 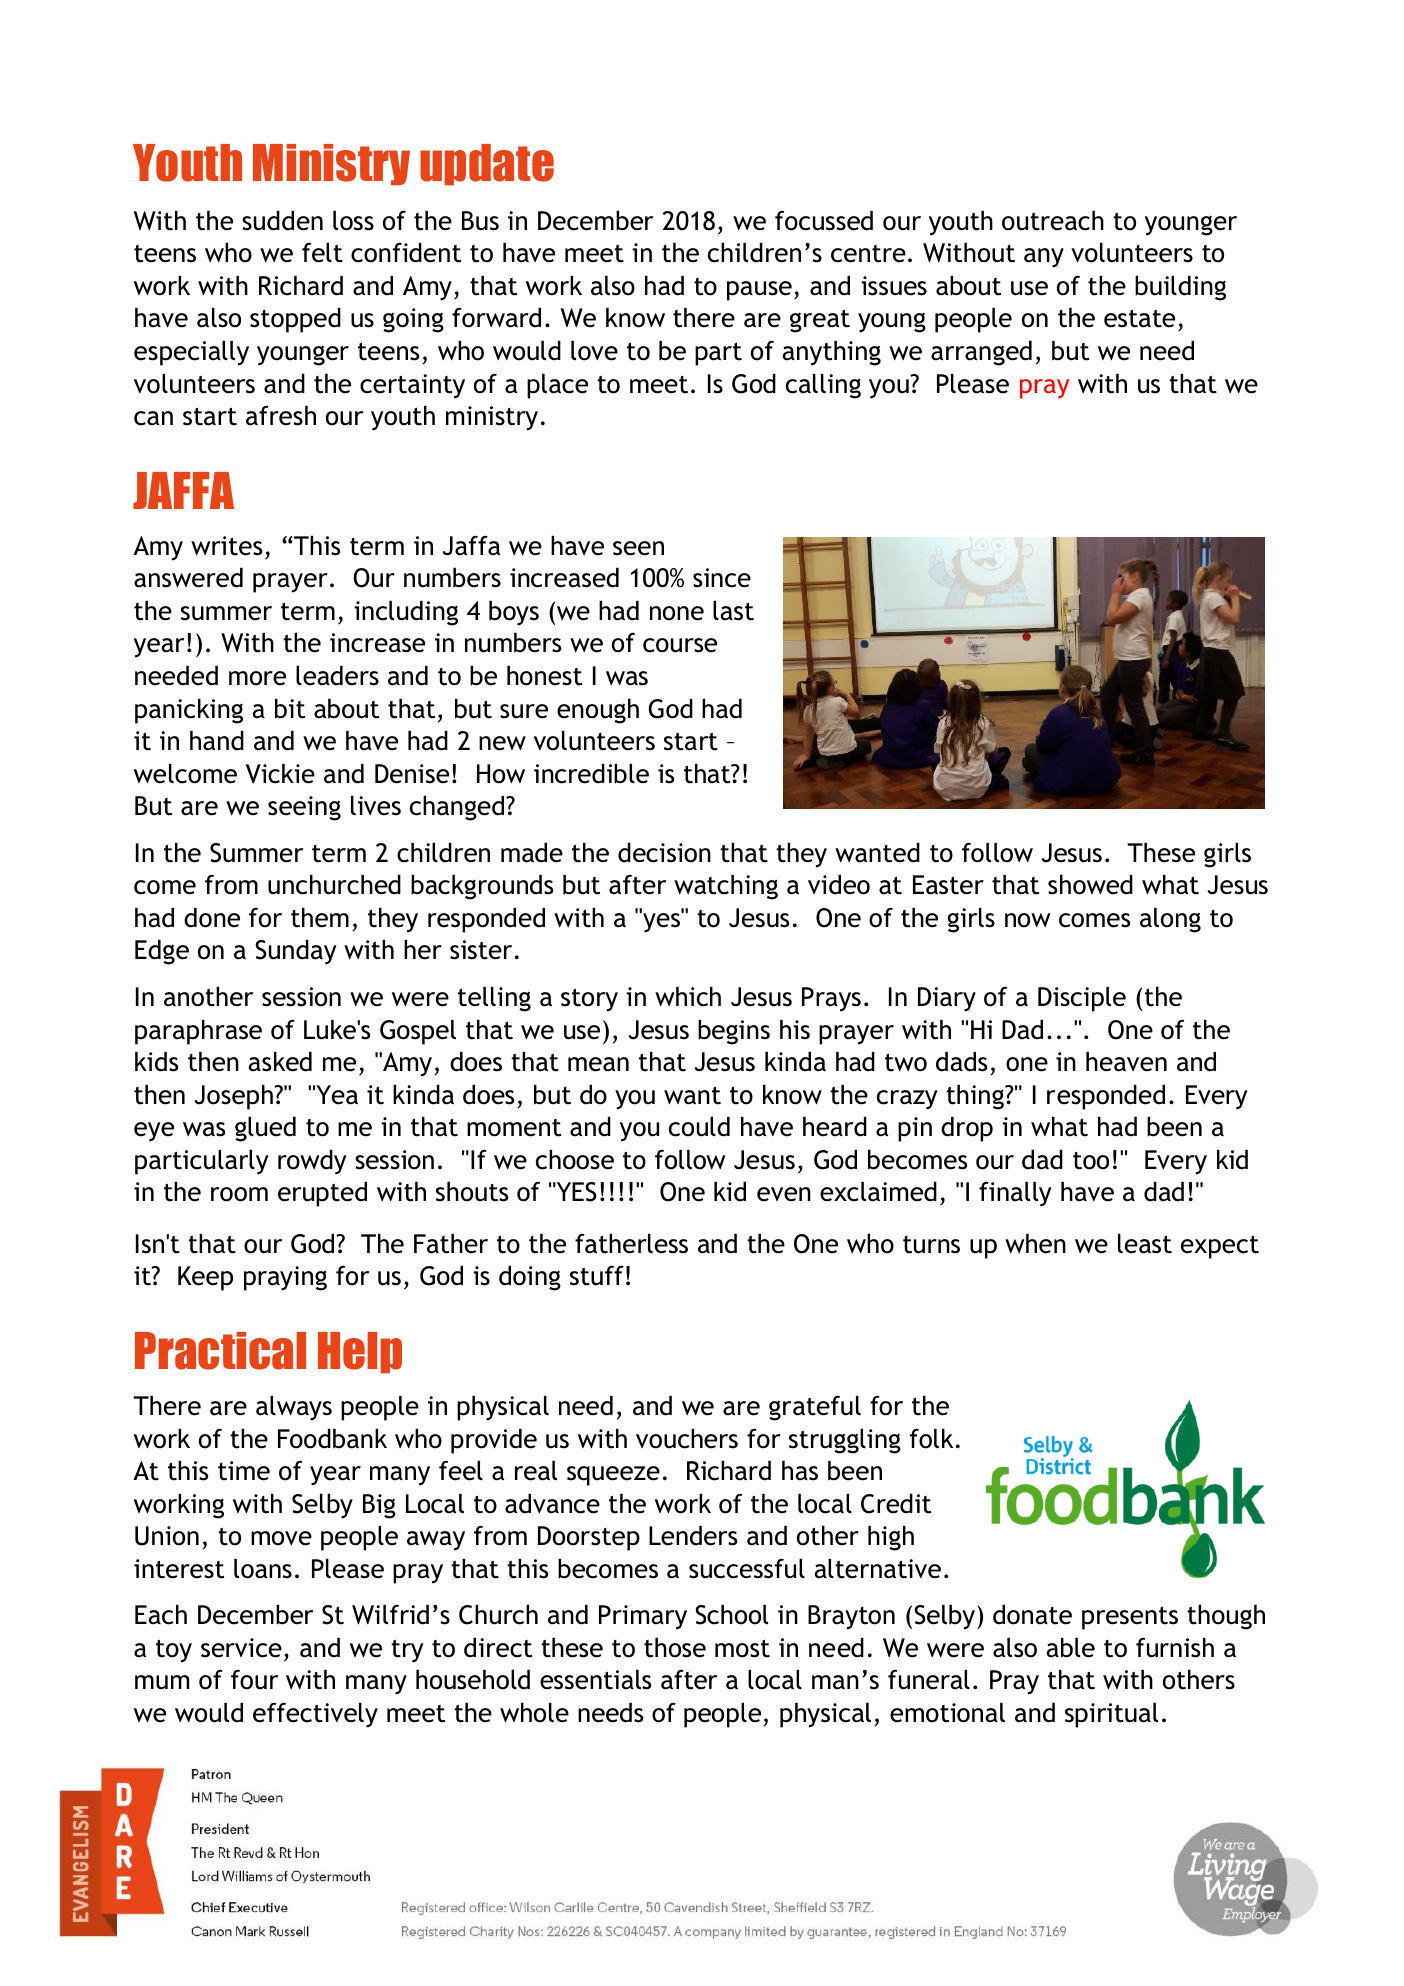 What do you see at coordinates (688, 996) in the screenshot?
I see `which` at bounding box center [688, 996].
